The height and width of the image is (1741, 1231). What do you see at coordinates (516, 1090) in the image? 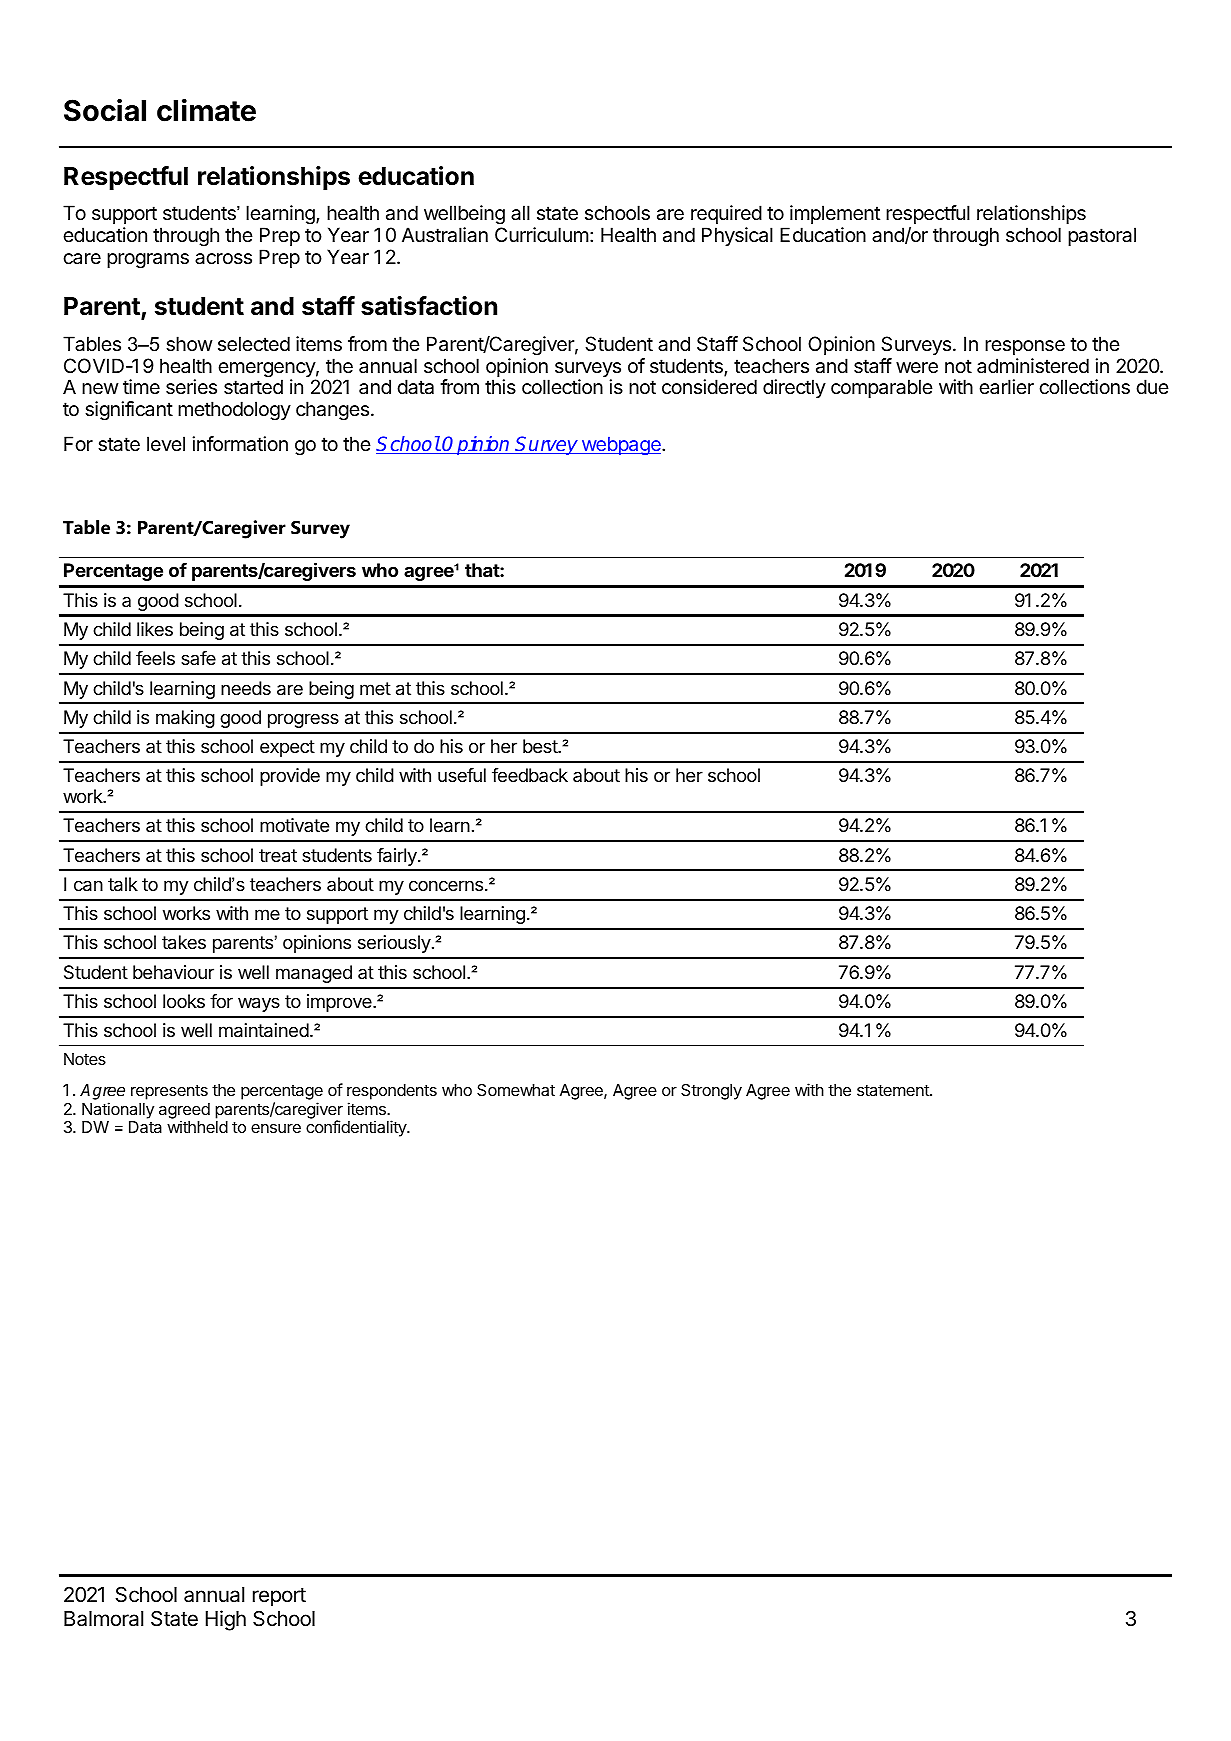
I see `Somewhat` at bounding box center [516, 1090].
